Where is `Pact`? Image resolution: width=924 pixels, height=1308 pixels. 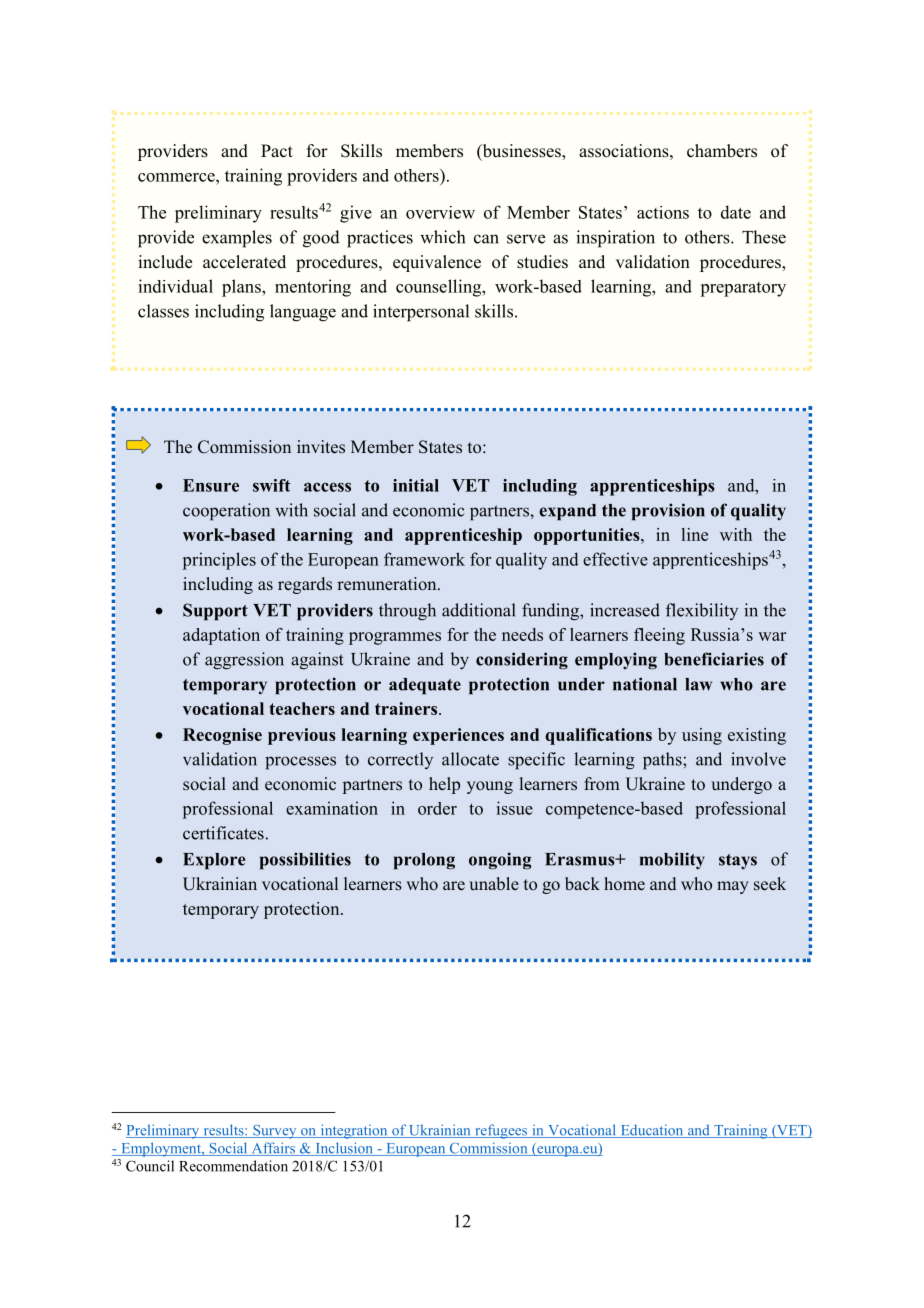 Pact is located at coordinates (277, 151).
